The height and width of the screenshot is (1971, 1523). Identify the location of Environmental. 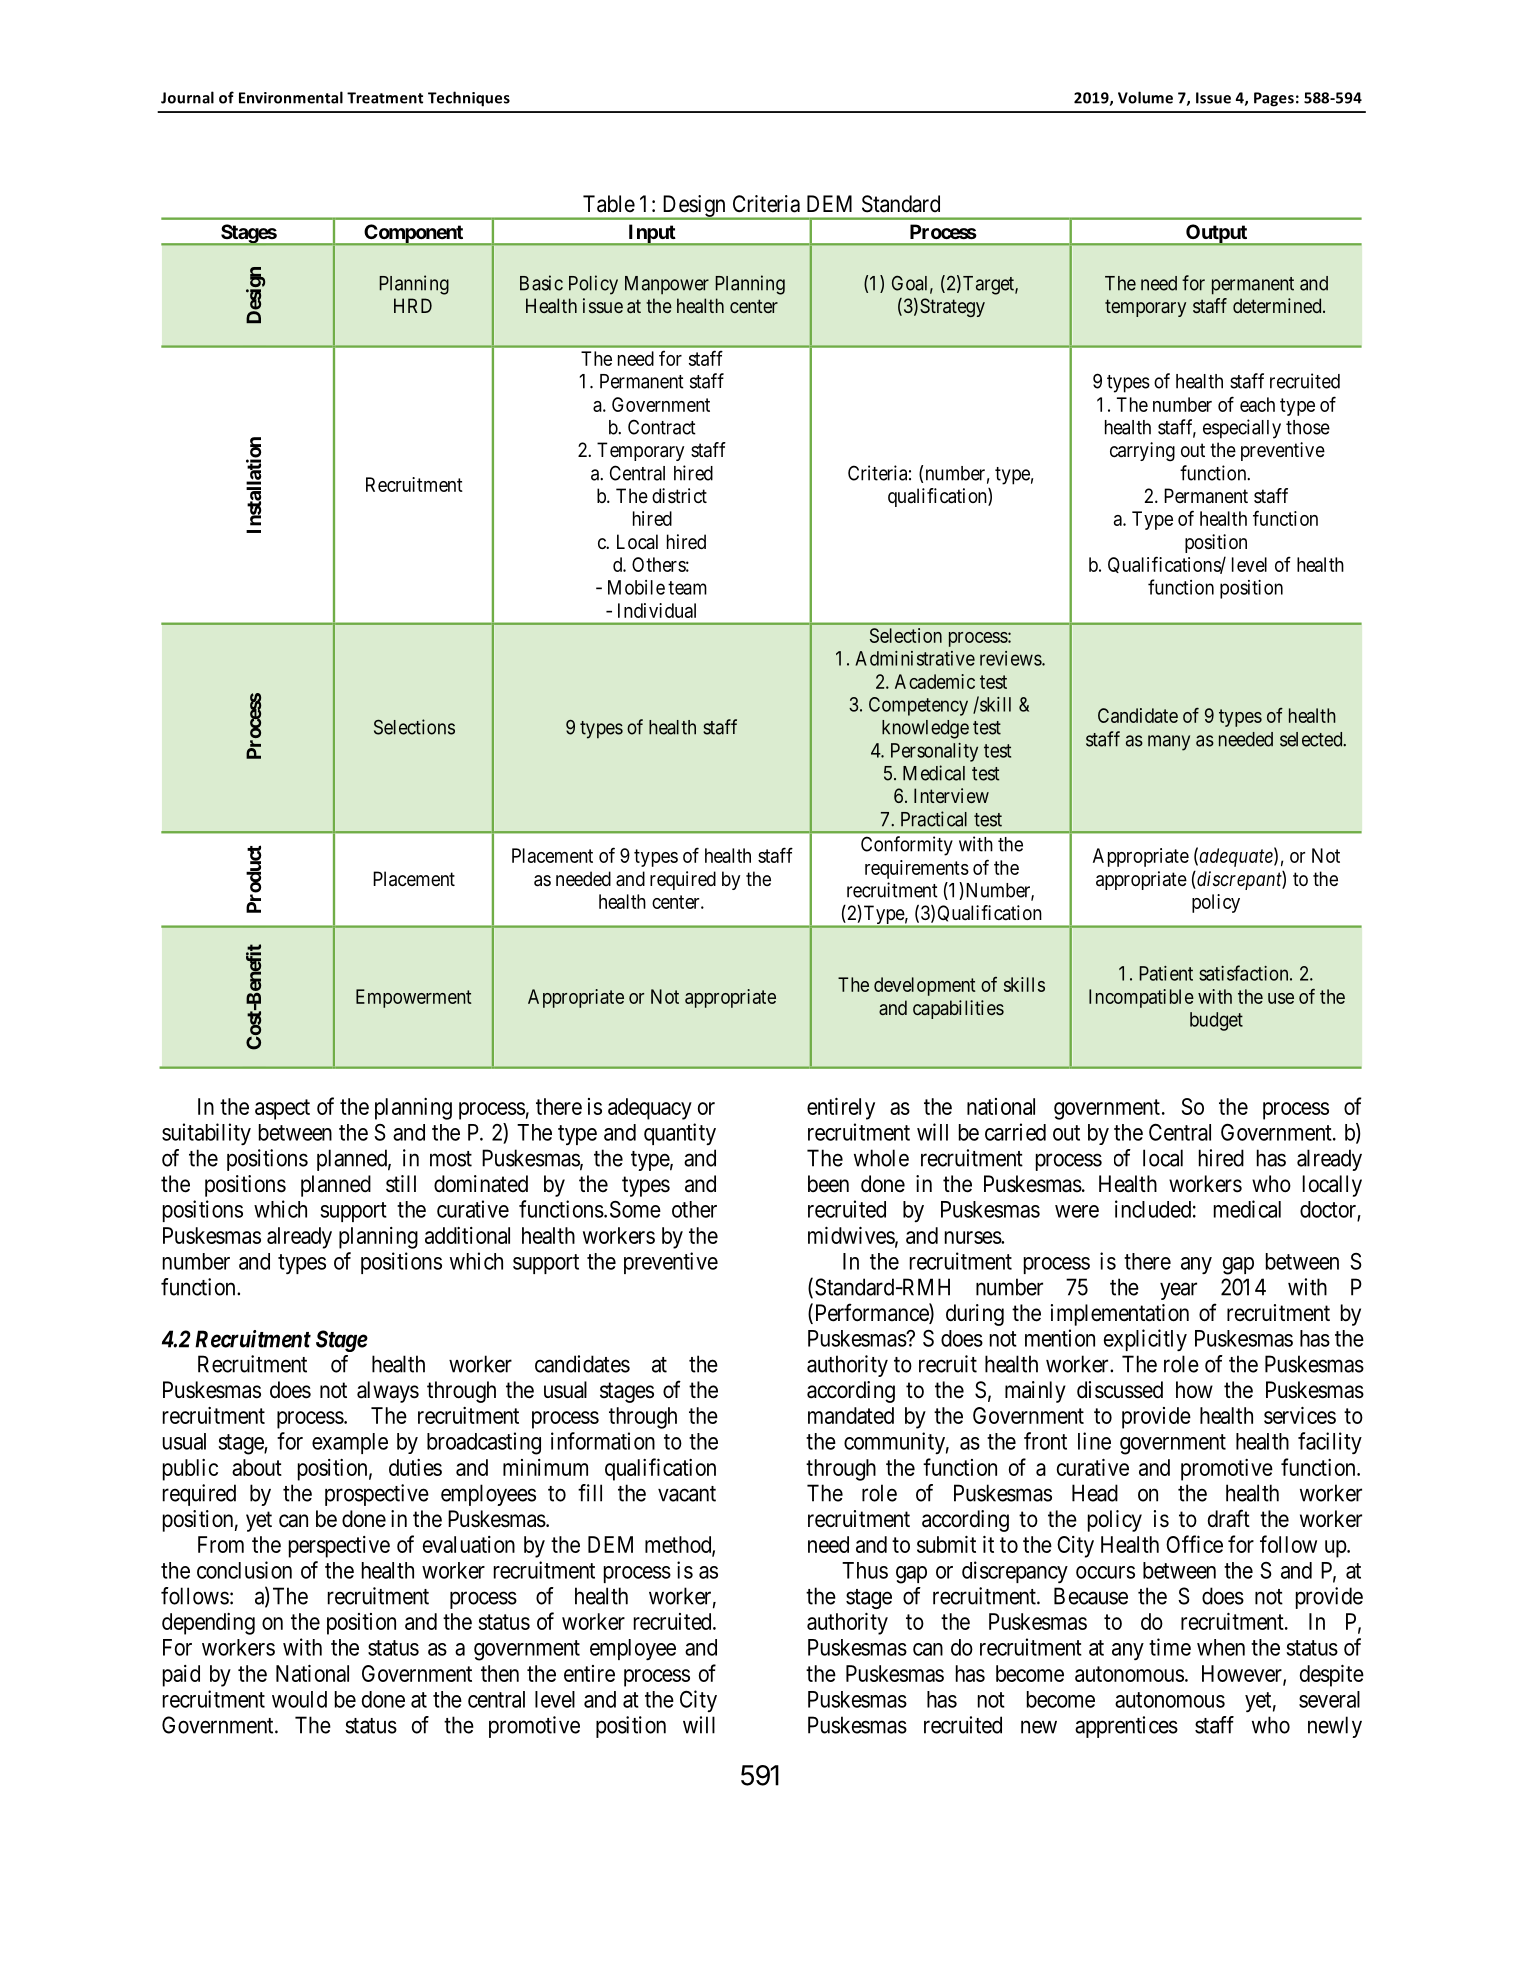
(291, 97).
